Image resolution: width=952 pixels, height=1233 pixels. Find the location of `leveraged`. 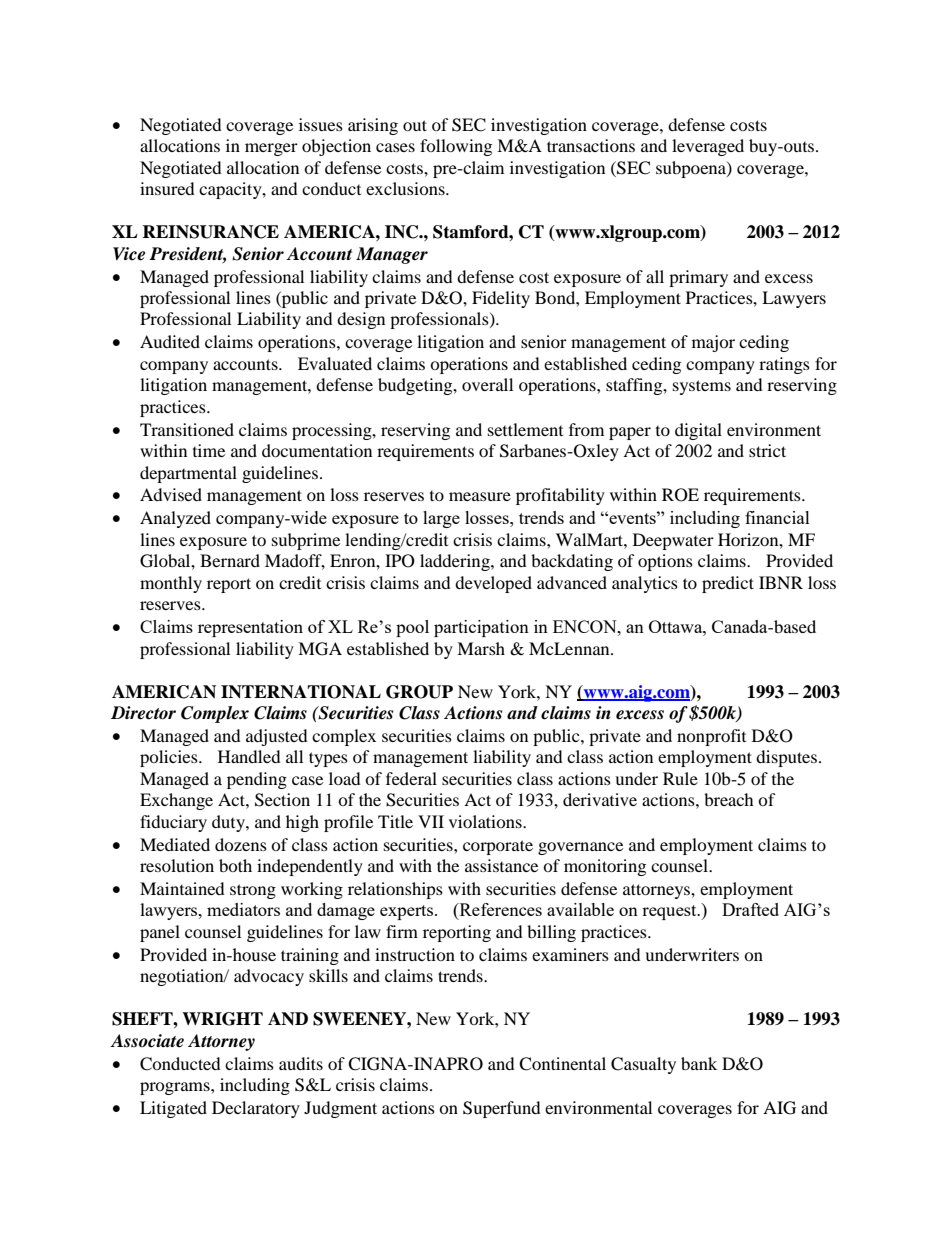

leveraged is located at coordinates (708, 147).
